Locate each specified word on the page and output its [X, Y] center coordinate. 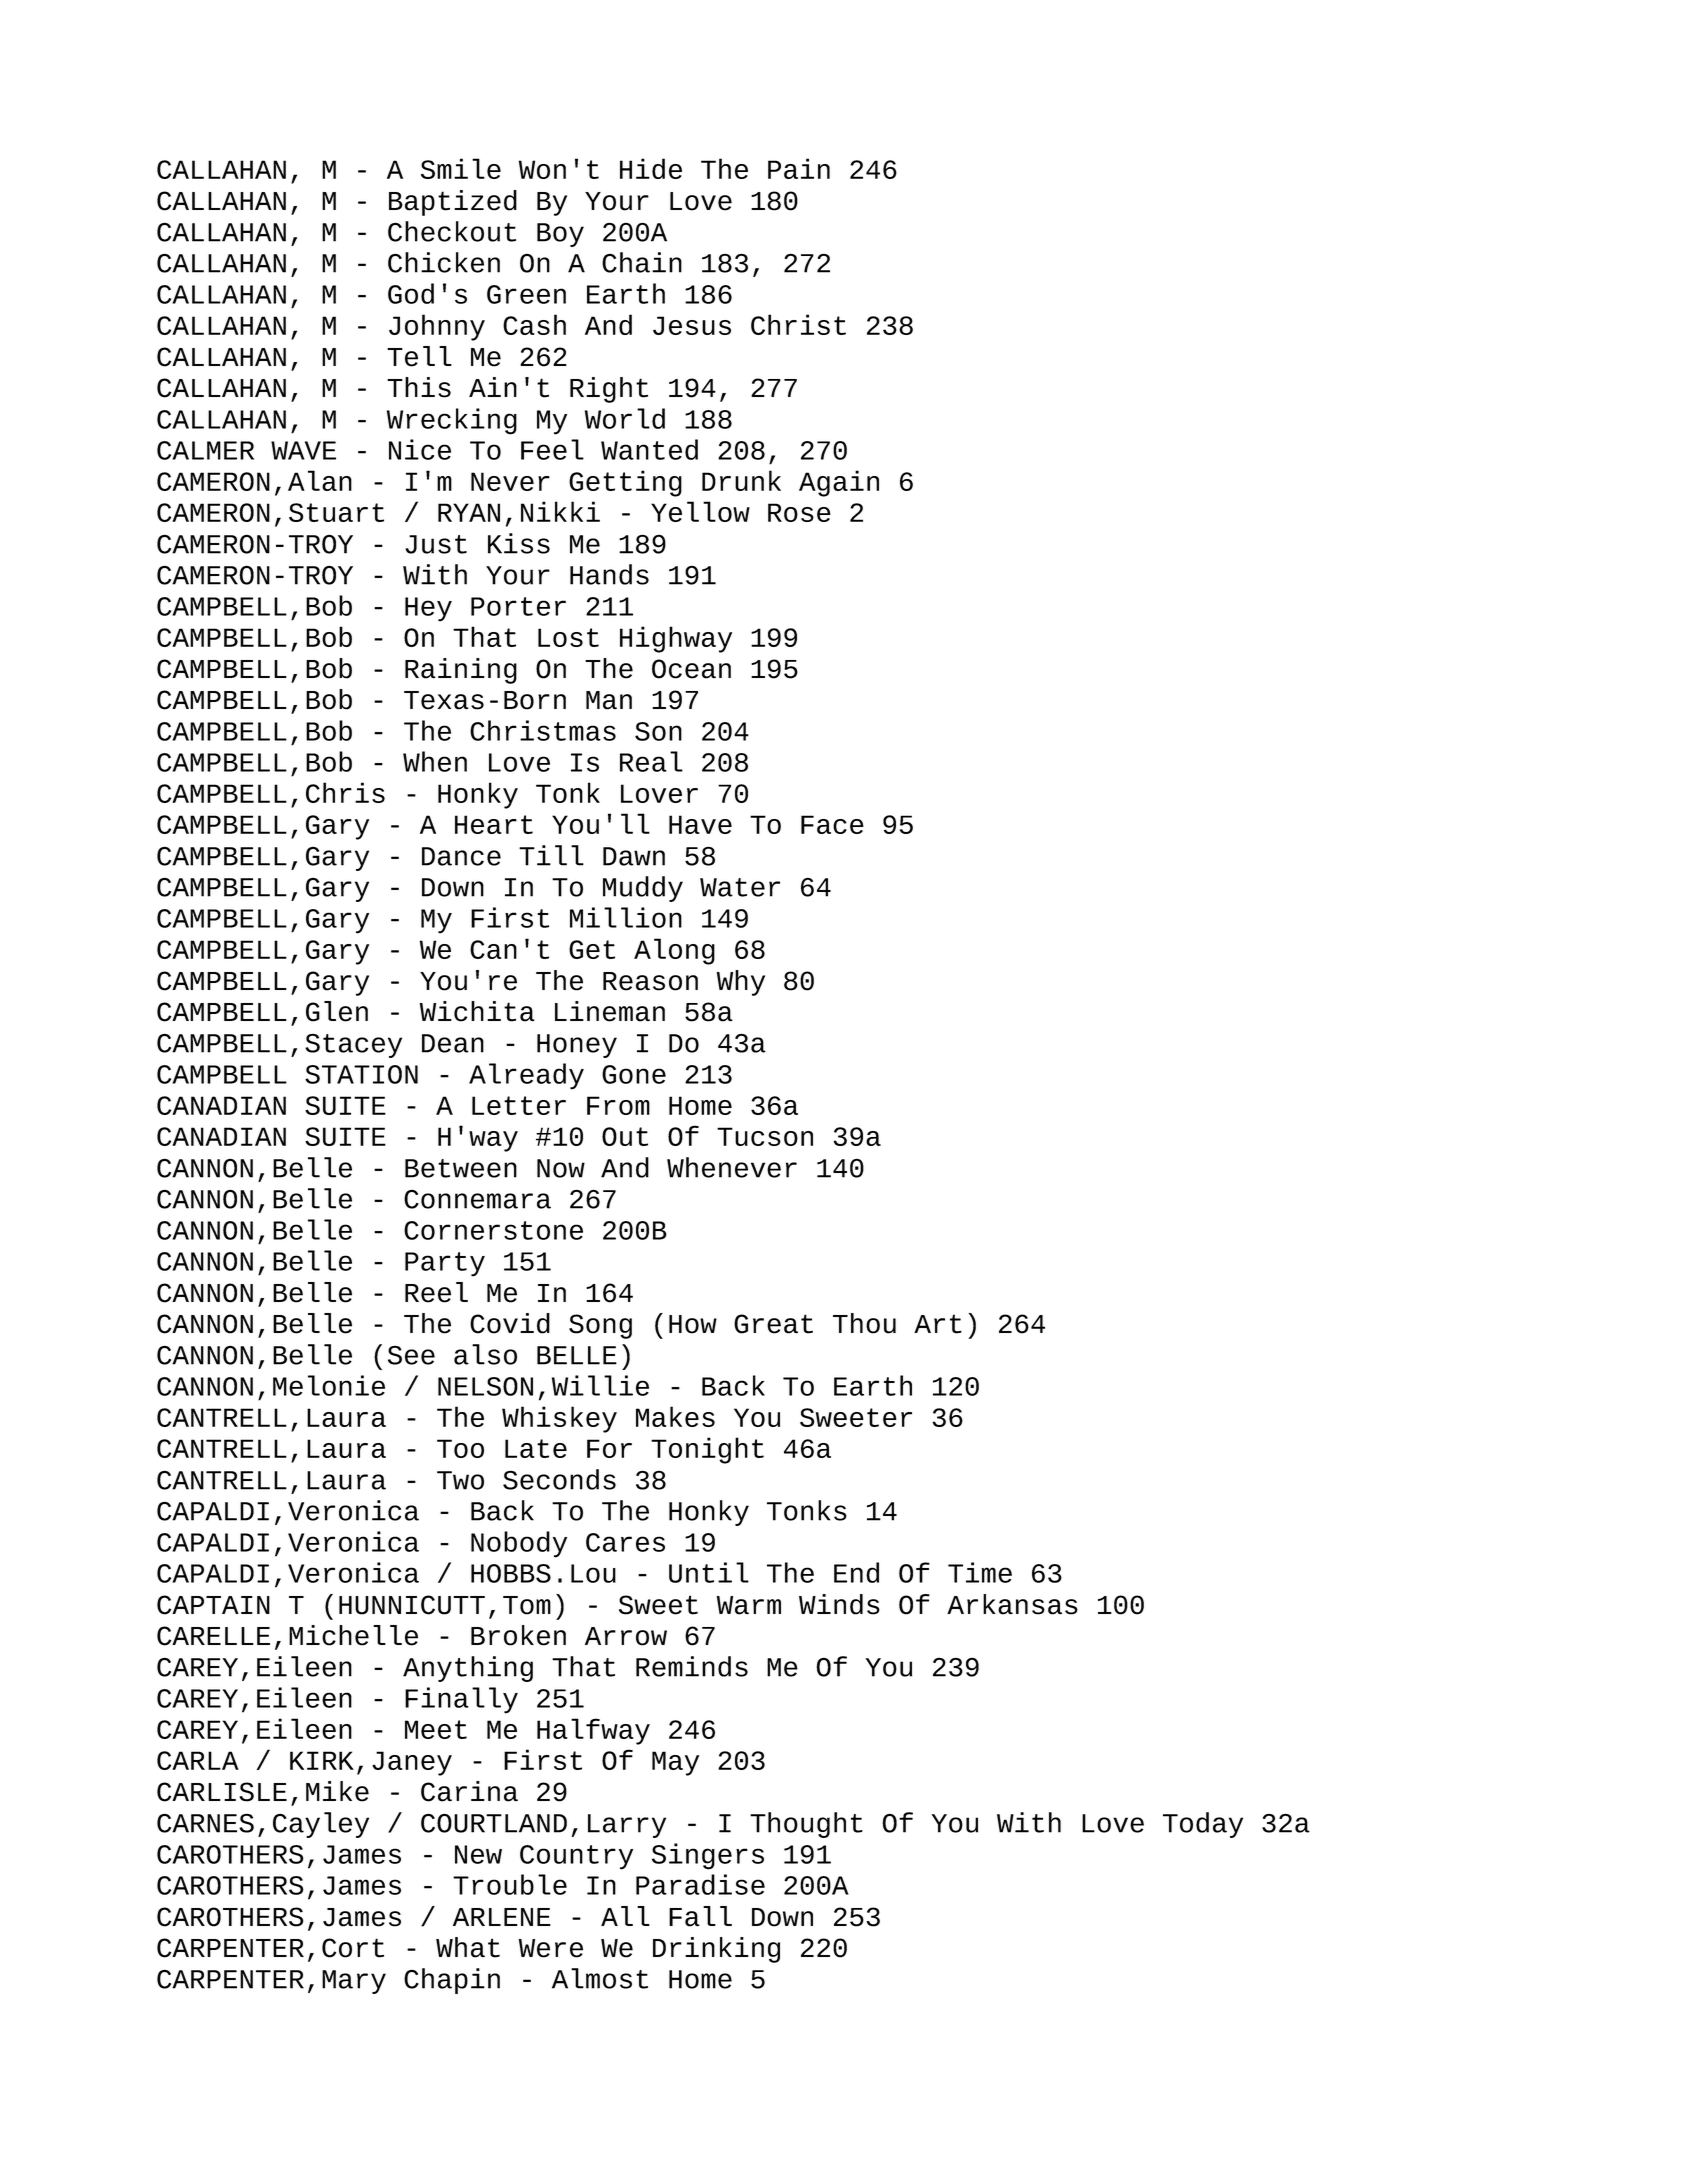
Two [460, 1480]
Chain [642, 262]
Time [980, 1572]
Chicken [444, 262]
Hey [428, 609]
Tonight [707, 1450]
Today [1203, 1825]
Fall [700, 1916]
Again [839, 483]
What [468, 1947]
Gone [634, 1074]
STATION [361, 1074]
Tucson [765, 1136]
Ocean [691, 669]
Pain [799, 168]
